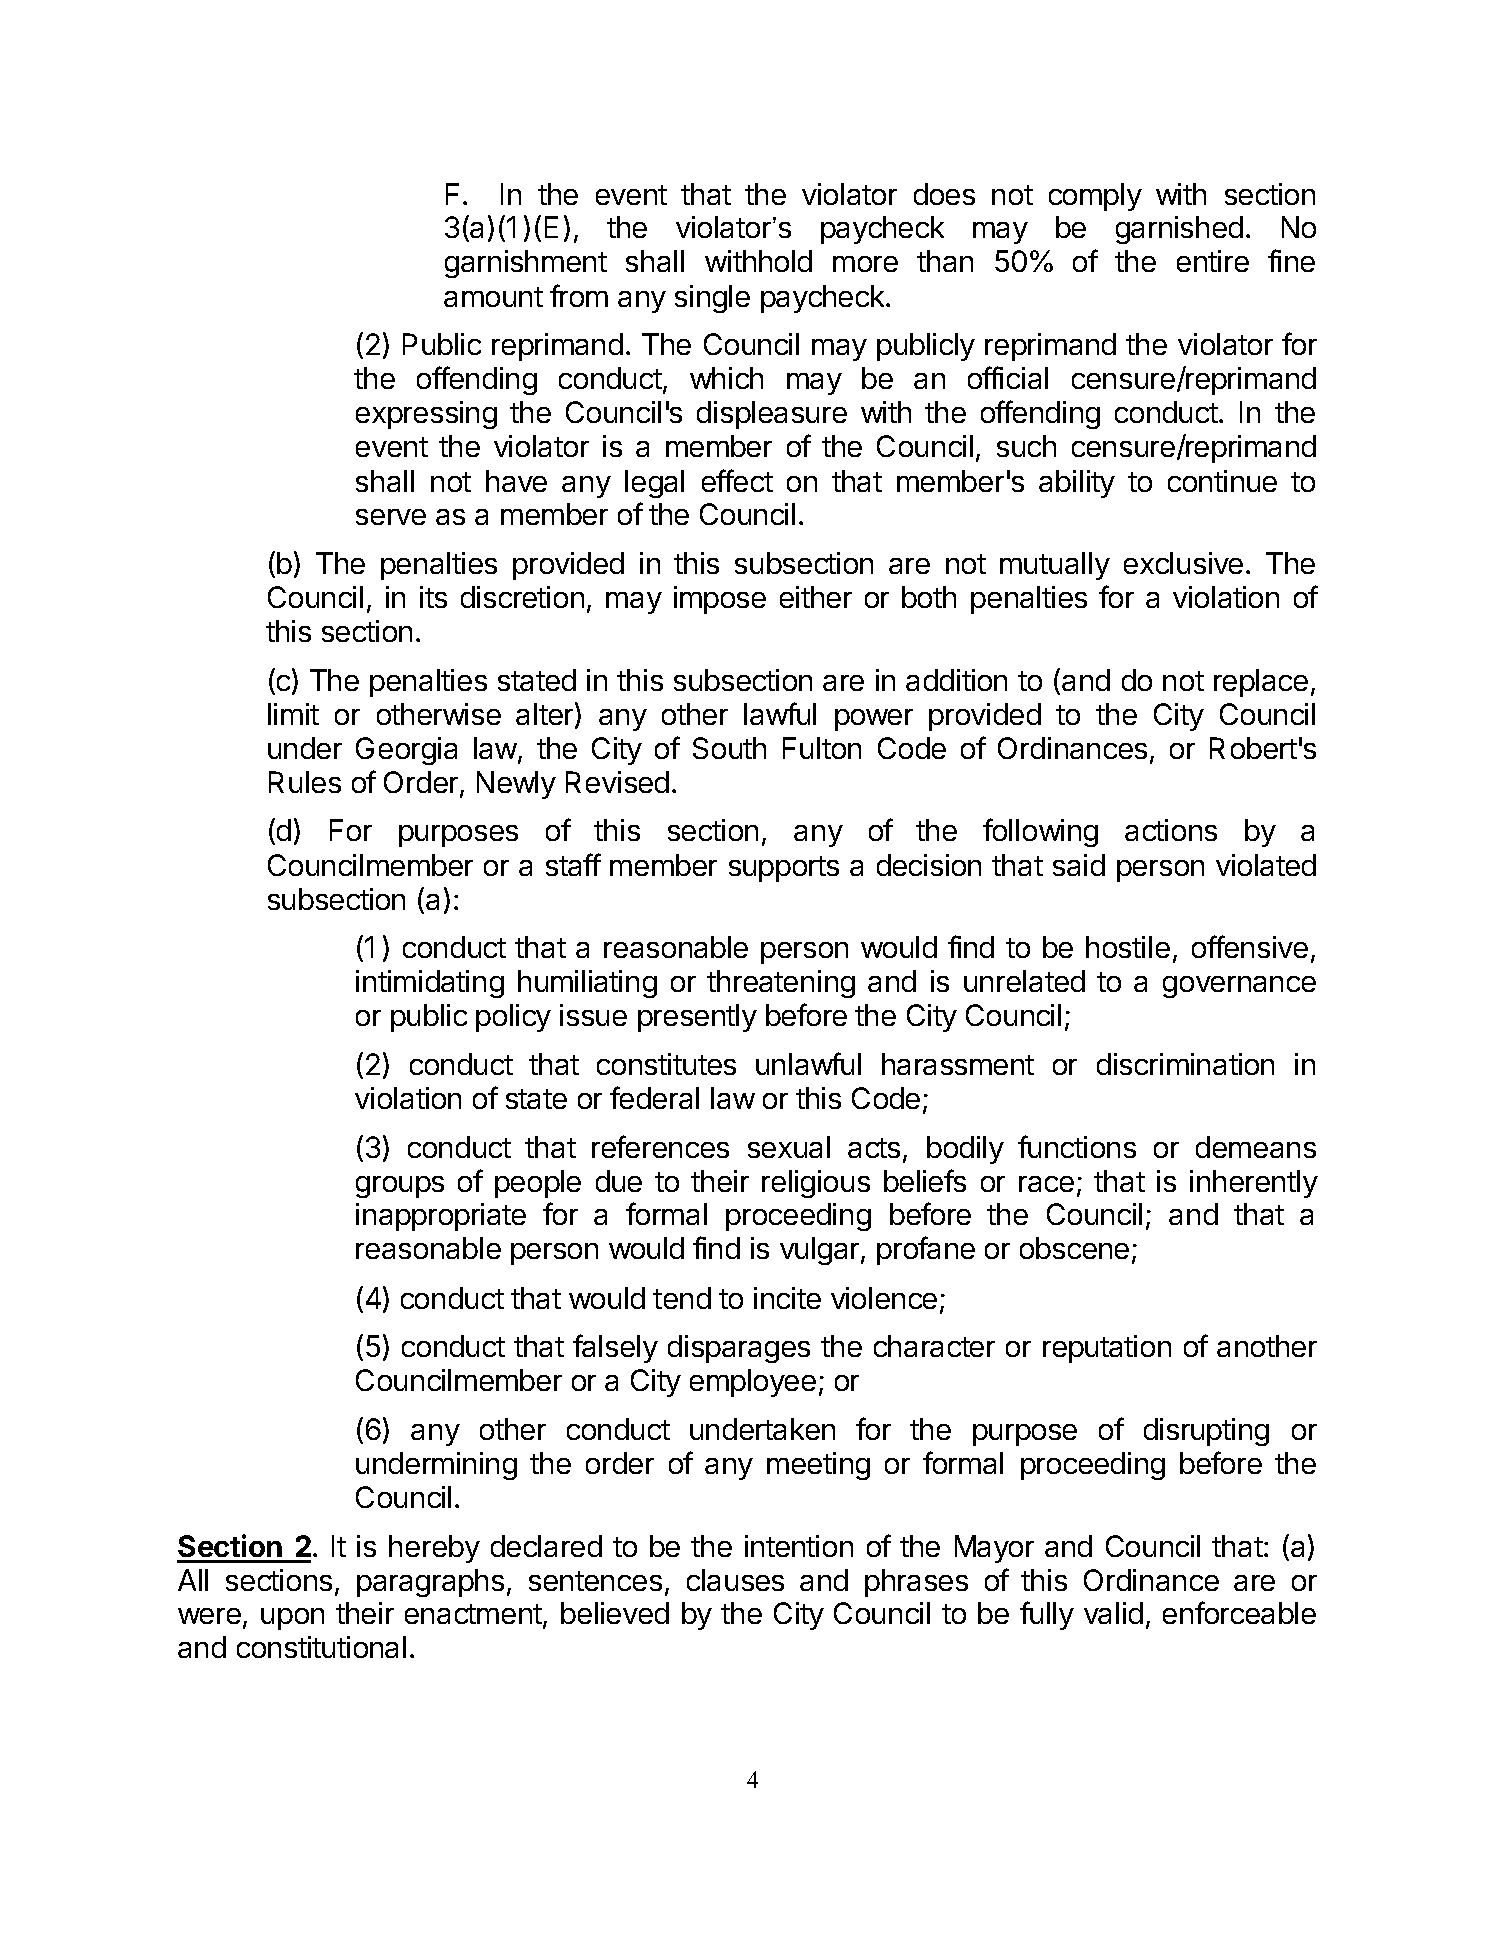 This document has width=1507, height=1950. I want to click on serve, so click(391, 517).
